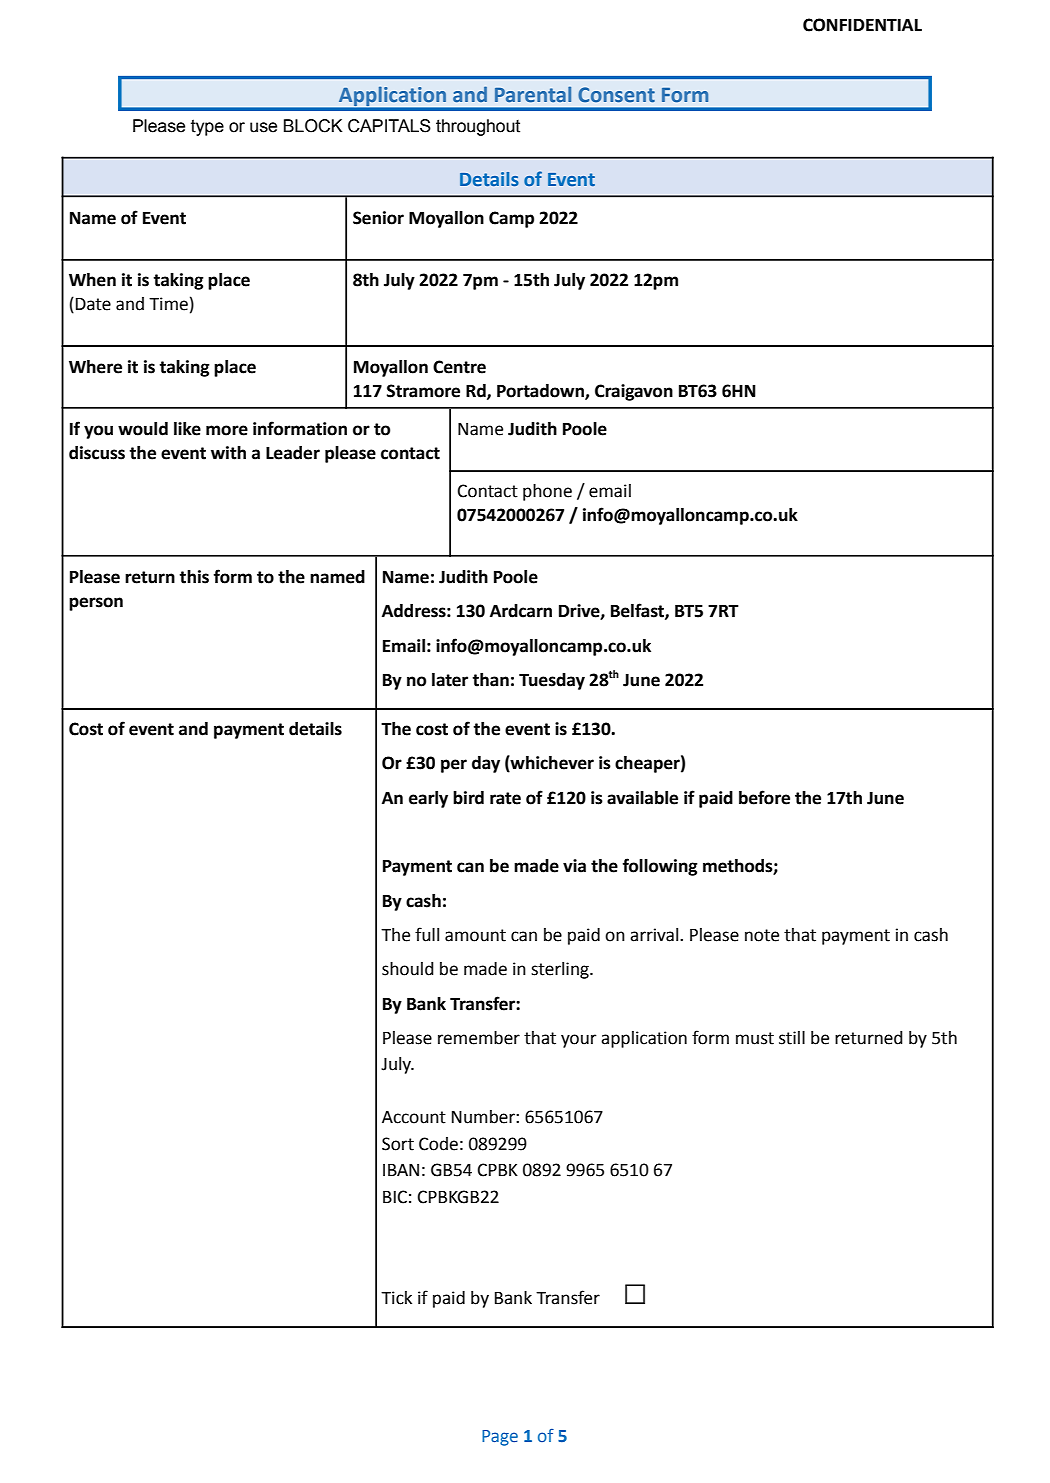 This page has width=1050, height=1483. Describe the element at coordinates (396, 1298) in the page. I see `Tick` at that location.
